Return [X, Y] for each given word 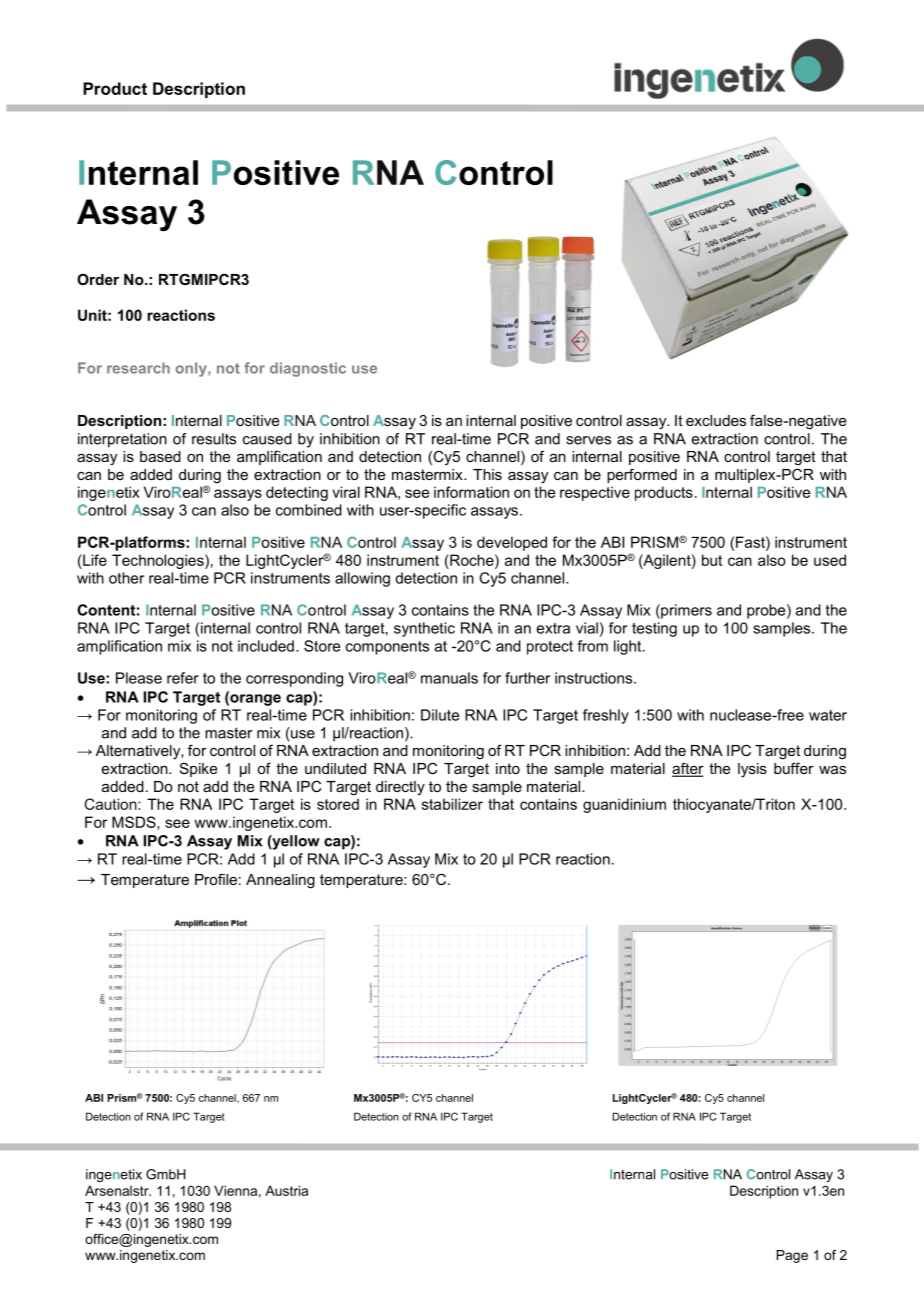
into [508, 768]
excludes [716, 420]
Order [98, 279]
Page [792, 1256]
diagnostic [308, 369]
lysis [752, 770]
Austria [286, 1190]
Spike [198, 769]
